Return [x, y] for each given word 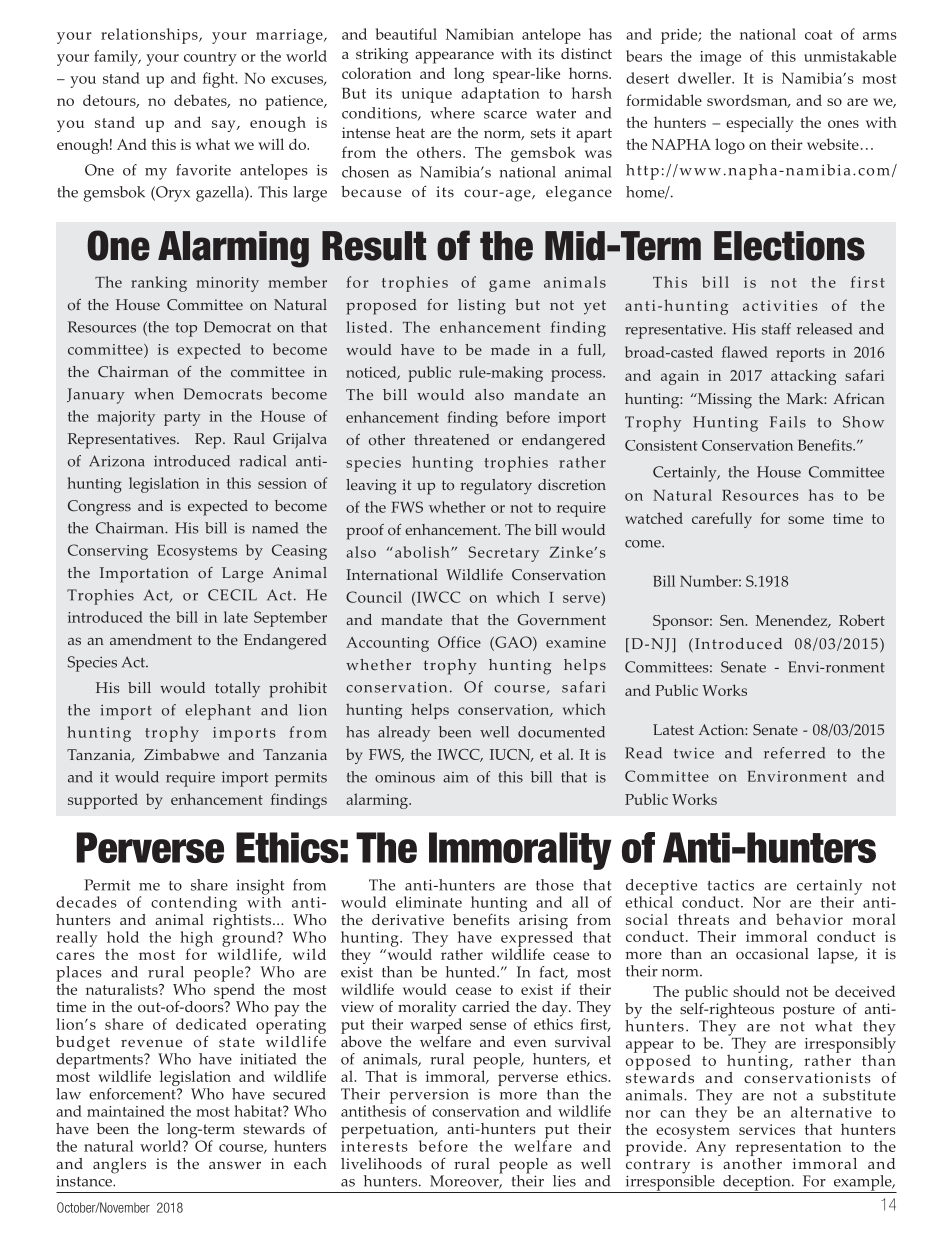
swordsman [748, 101]
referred [794, 753]
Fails [788, 422]
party [182, 419]
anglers [119, 1166]
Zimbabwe [181, 754]
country [210, 59]
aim [455, 777]
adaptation [500, 95]
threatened [452, 439]
